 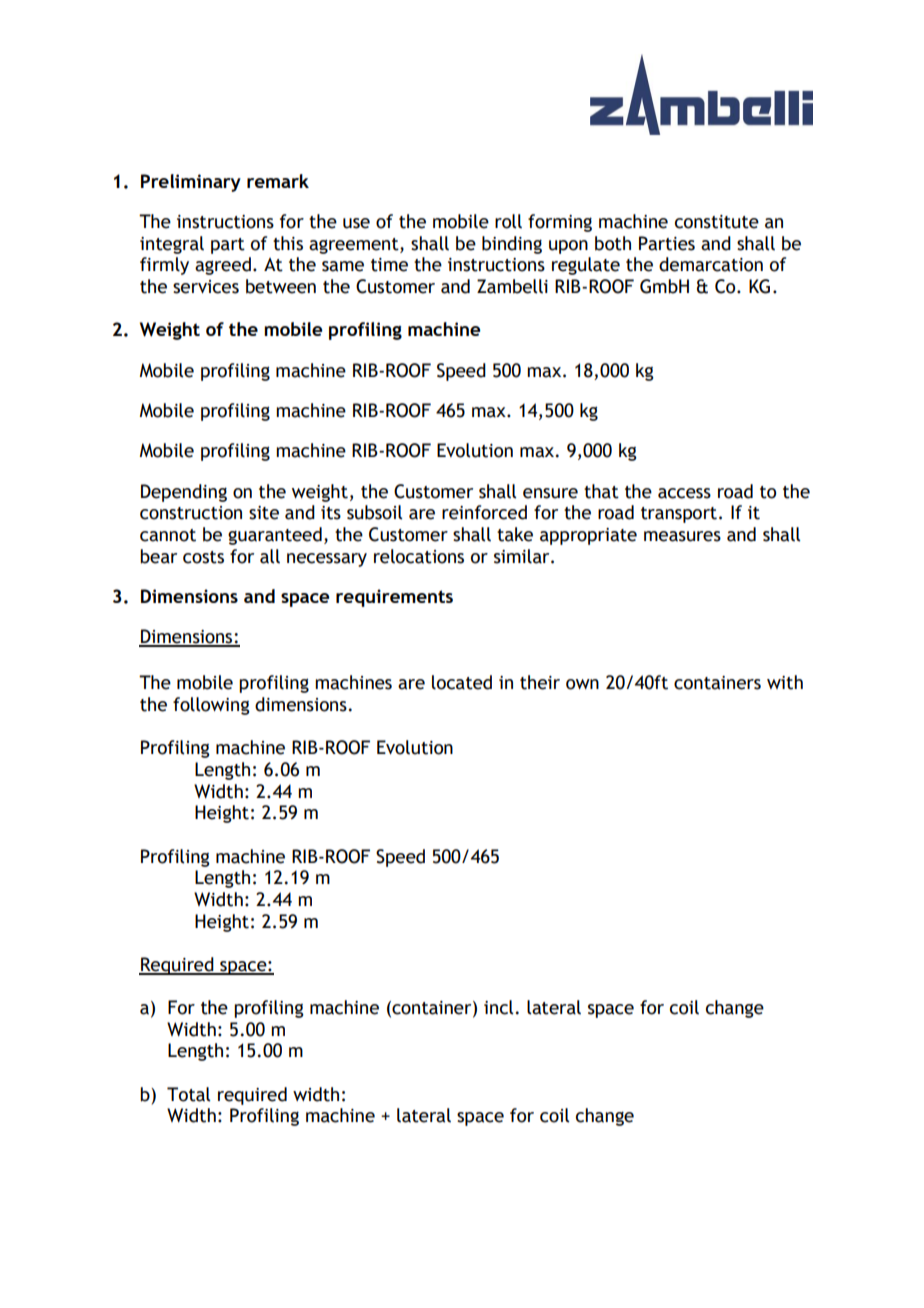 I want to click on incl, so click(x=498, y=1007).
